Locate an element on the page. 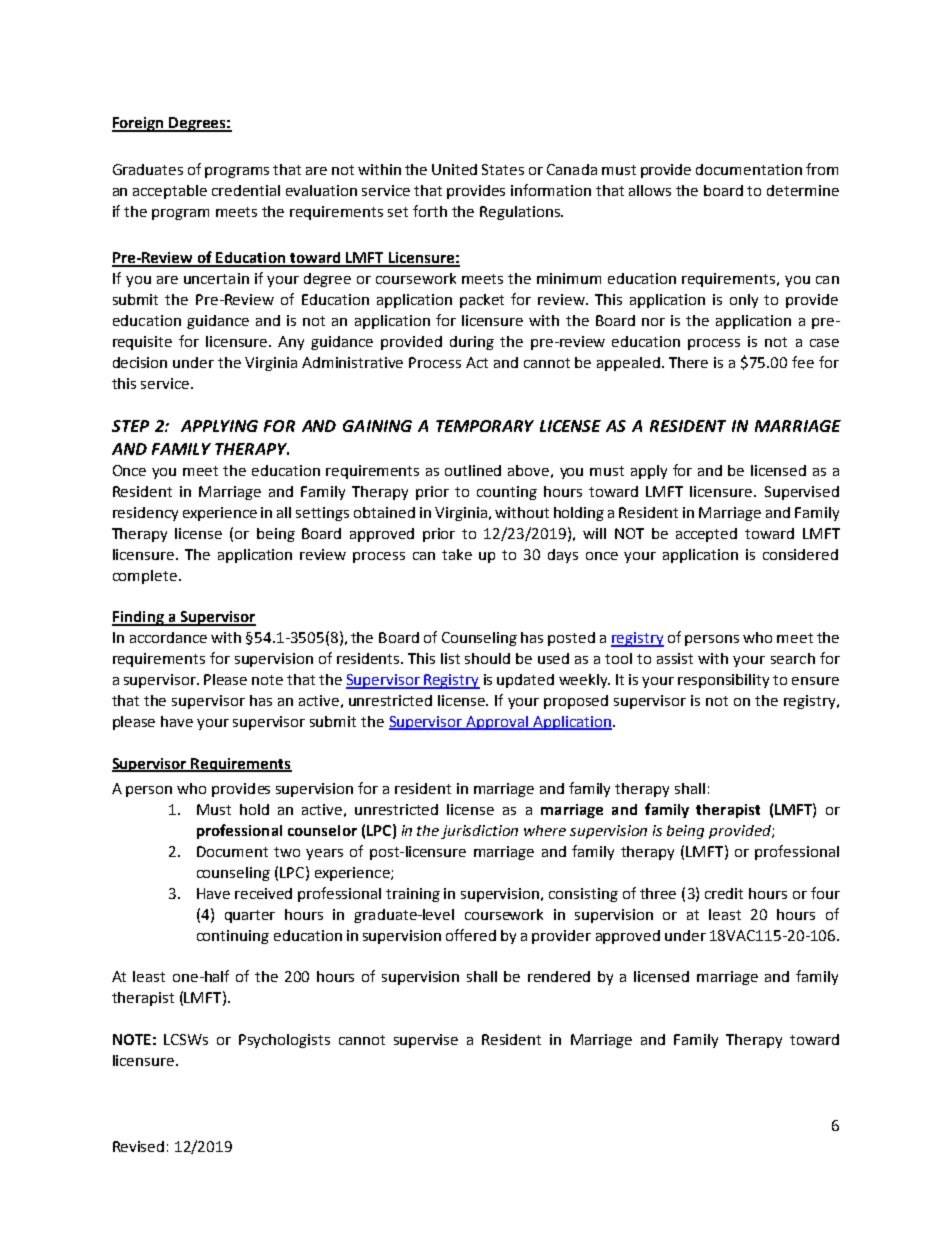  United is located at coordinates (454, 169).
